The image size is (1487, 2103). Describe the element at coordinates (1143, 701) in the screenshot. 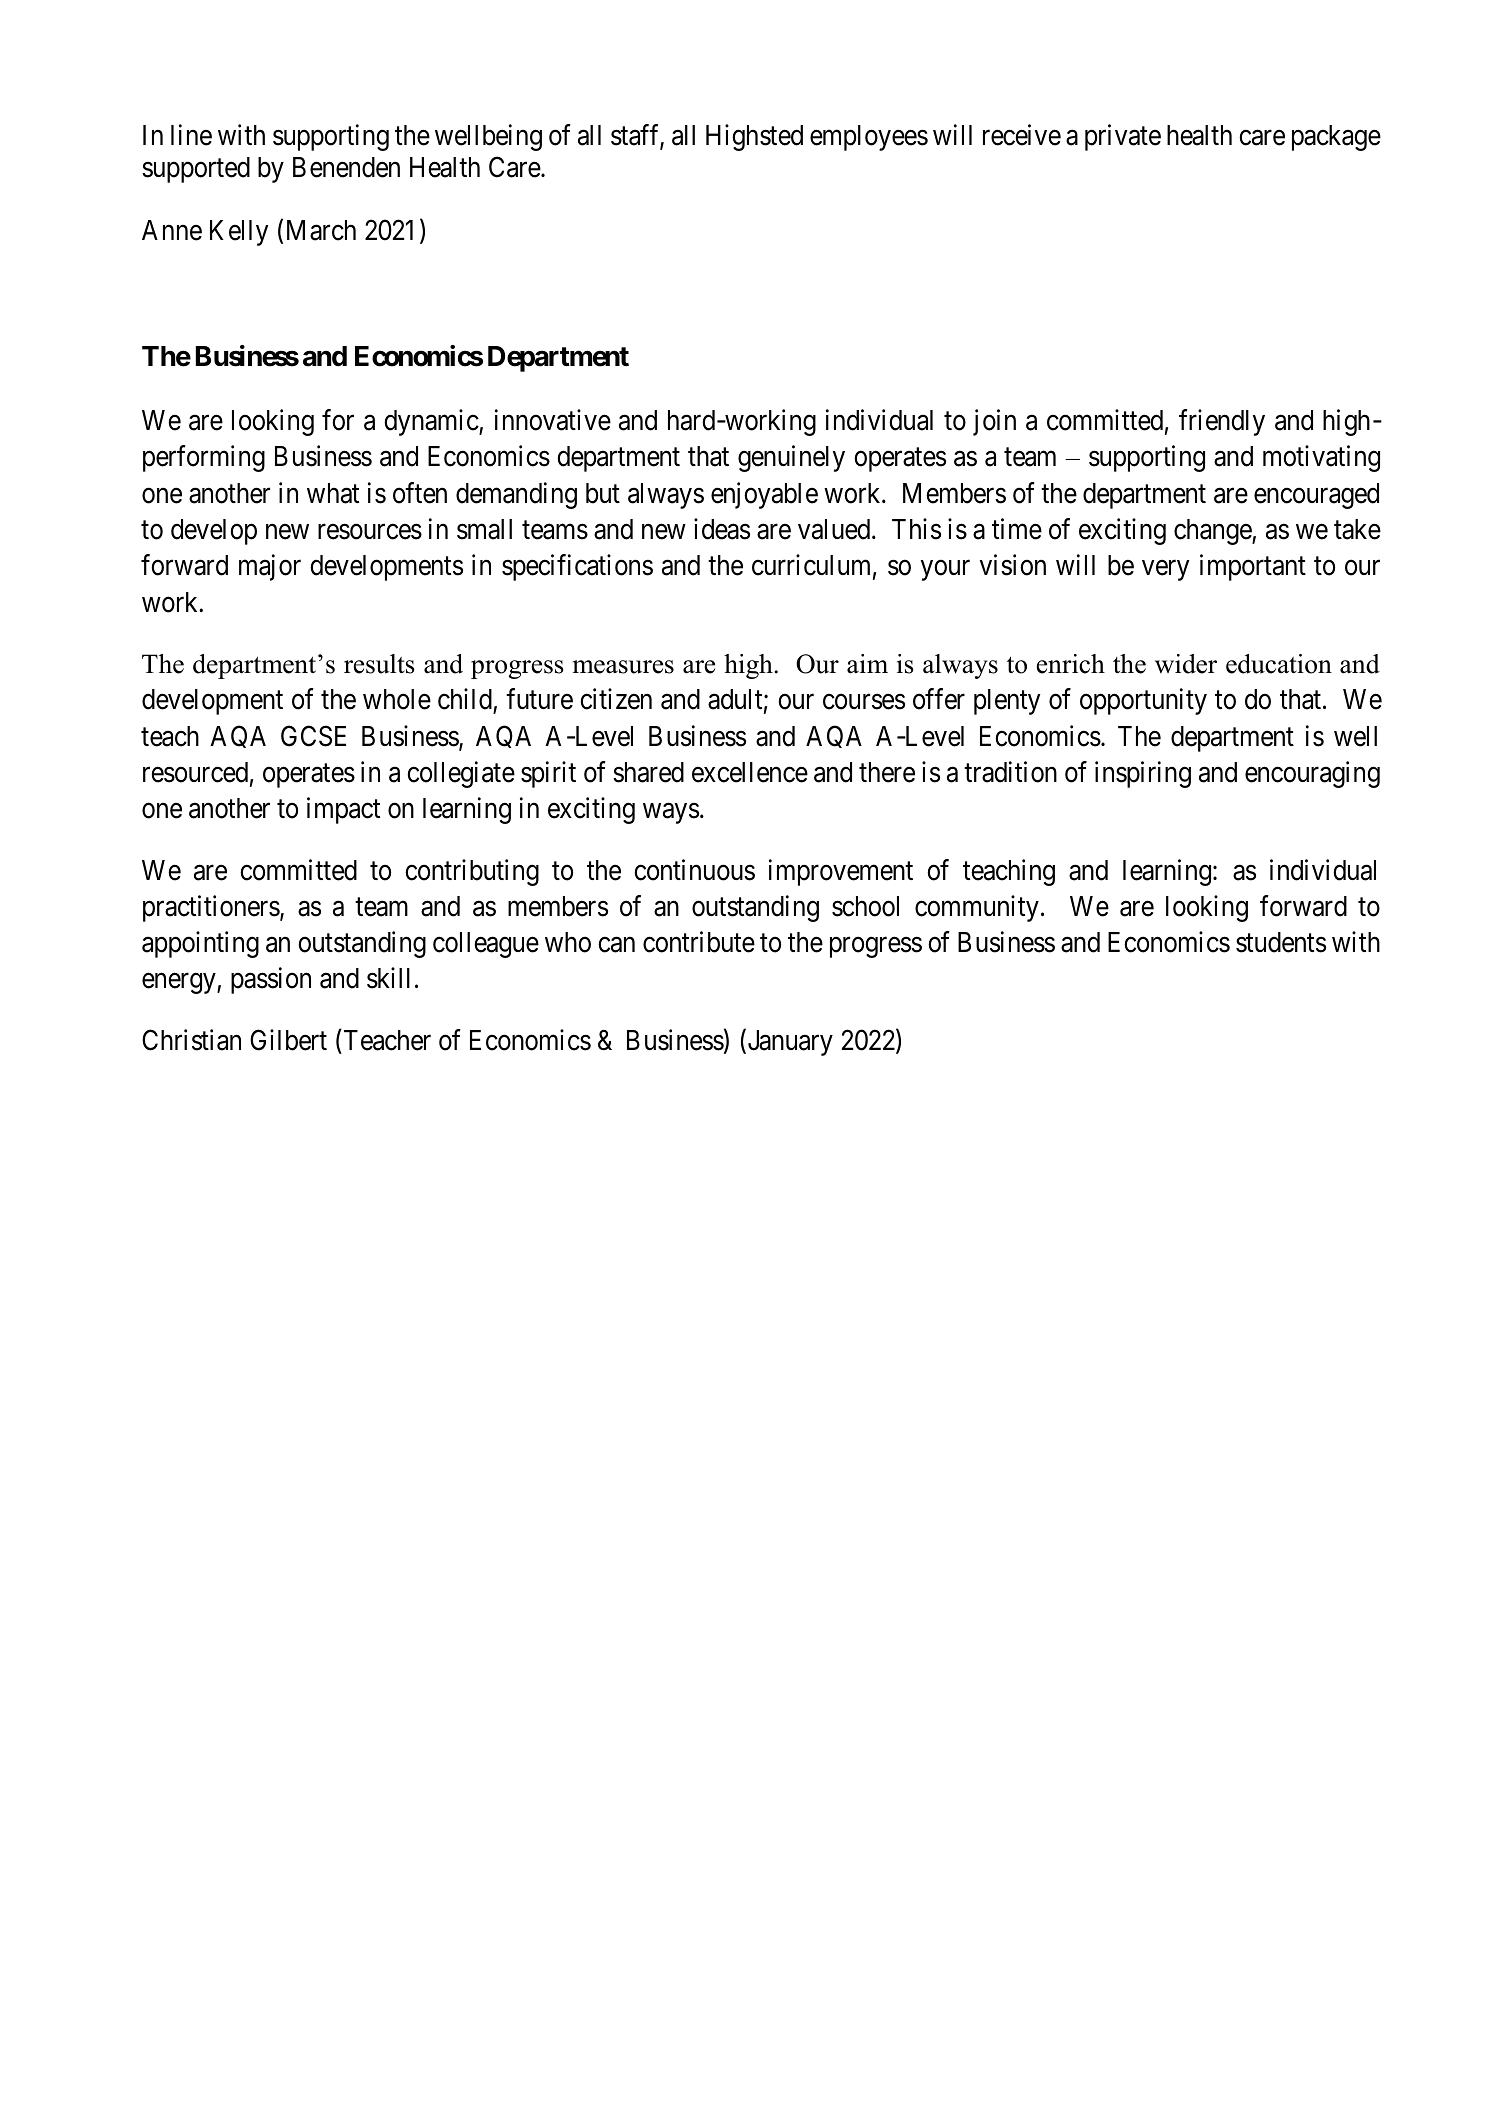

I see `opportunity` at that location.
